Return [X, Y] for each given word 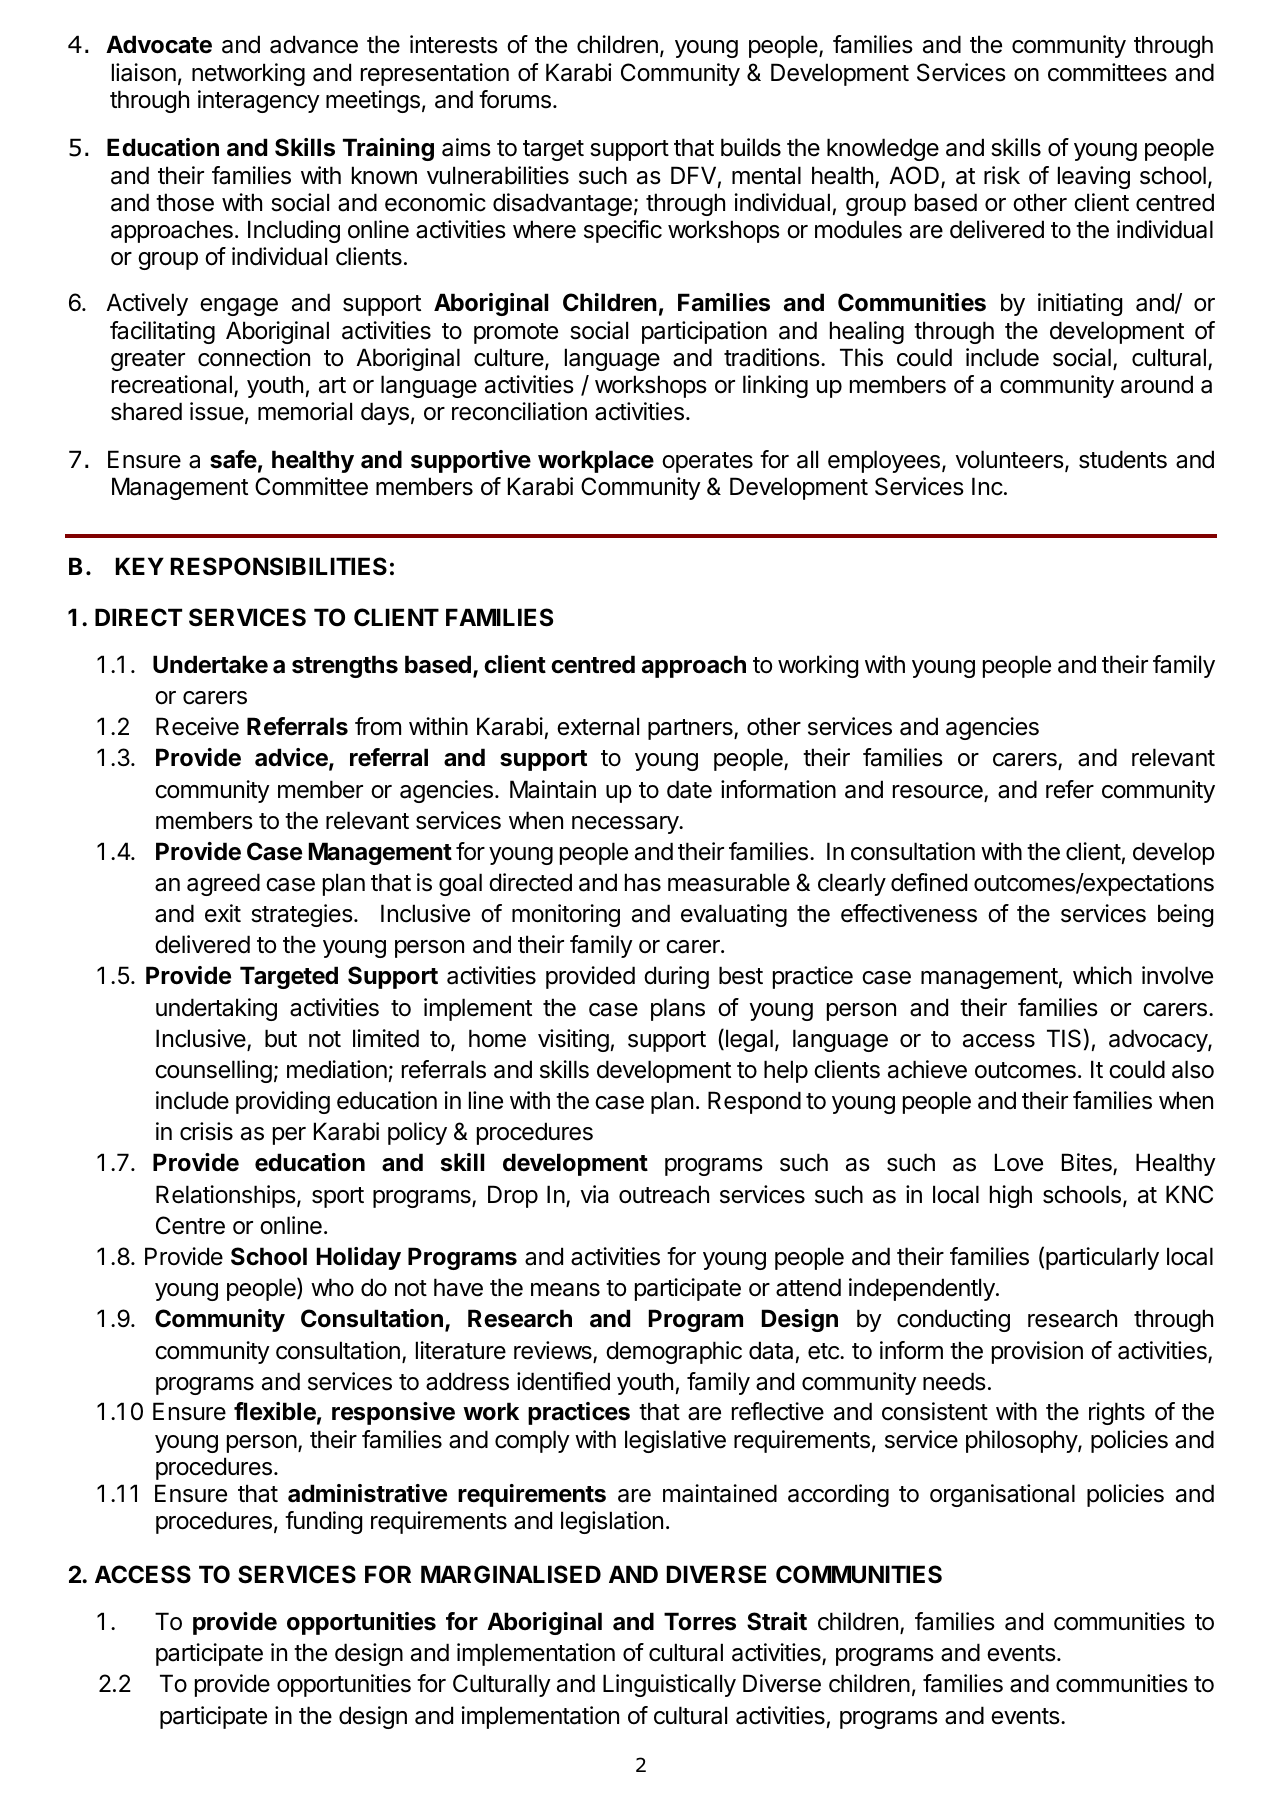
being [1185, 915]
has [643, 882]
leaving [1094, 177]
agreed [223, 884]
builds [751, 147]
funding [323, 1522]
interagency [259, 101]
